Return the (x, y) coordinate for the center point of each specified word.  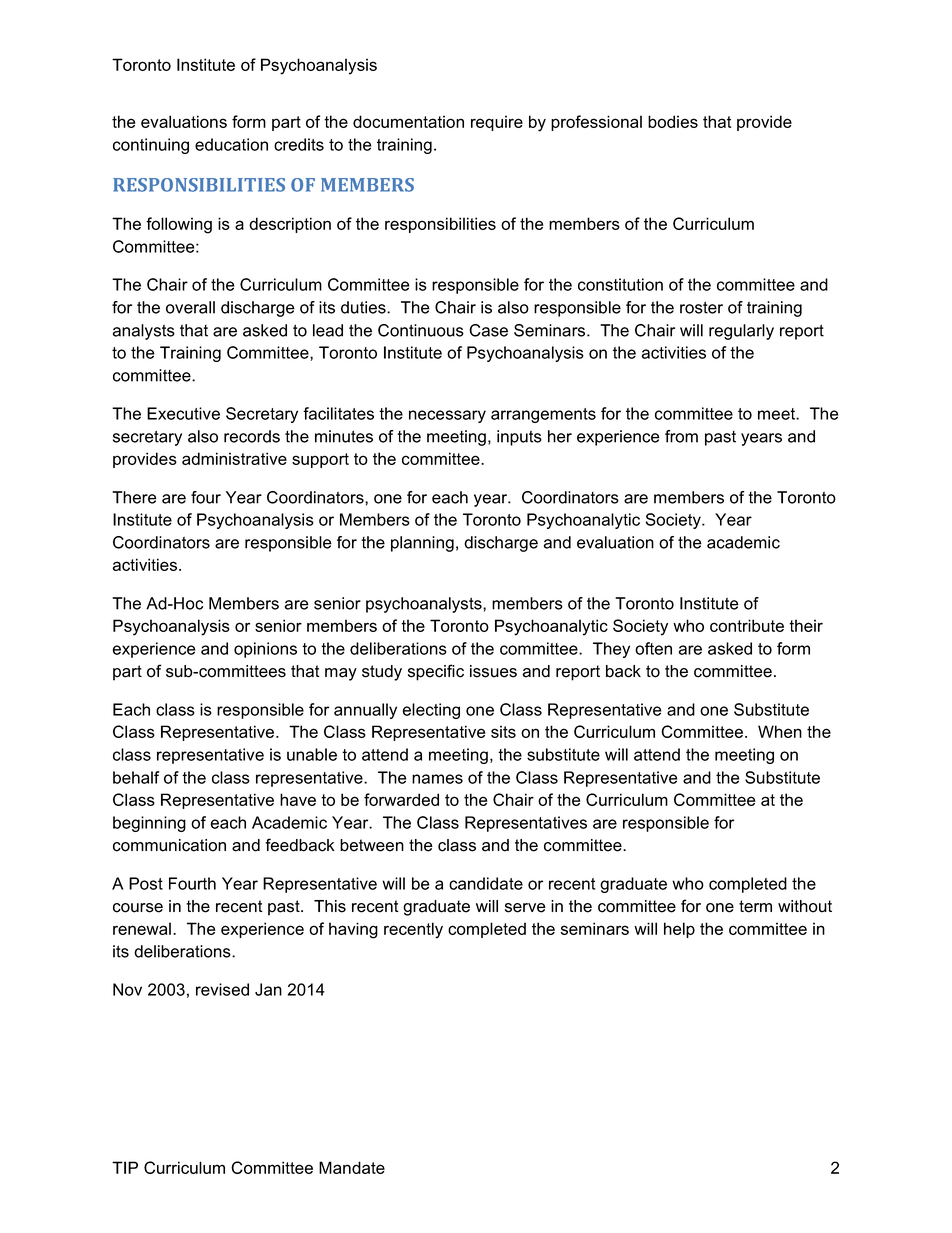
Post (146, 883)
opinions (265, 650)
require (497, 123)
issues (493, 671)
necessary (447, 416)
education (231, 144)
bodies (673, 121)
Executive (183, 413)
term (755, 906)
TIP (125, 1167)
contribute (747, 625)
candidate (486, 883)
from (681, 436)
